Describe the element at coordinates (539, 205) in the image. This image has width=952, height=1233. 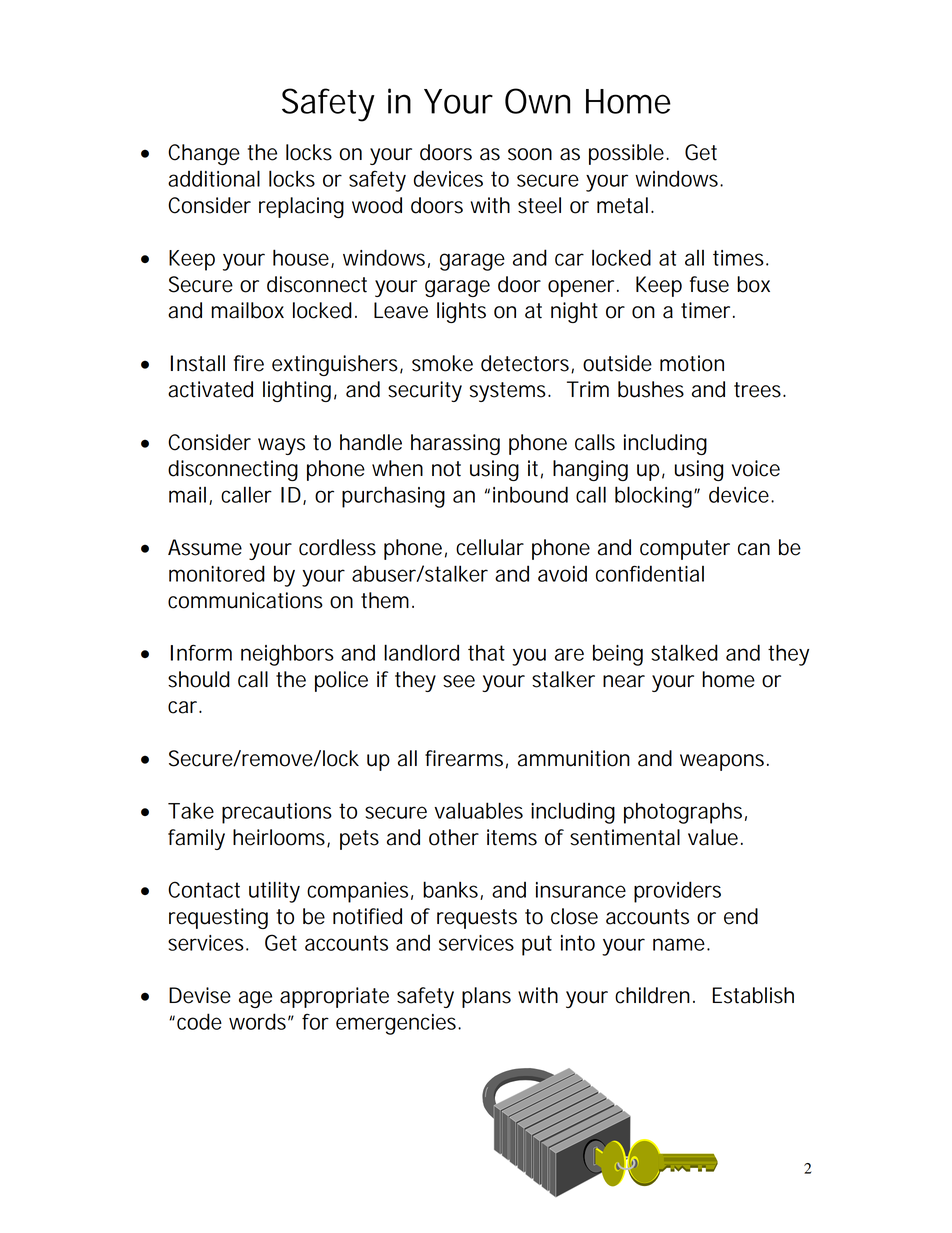
I see `steel` at that location.
